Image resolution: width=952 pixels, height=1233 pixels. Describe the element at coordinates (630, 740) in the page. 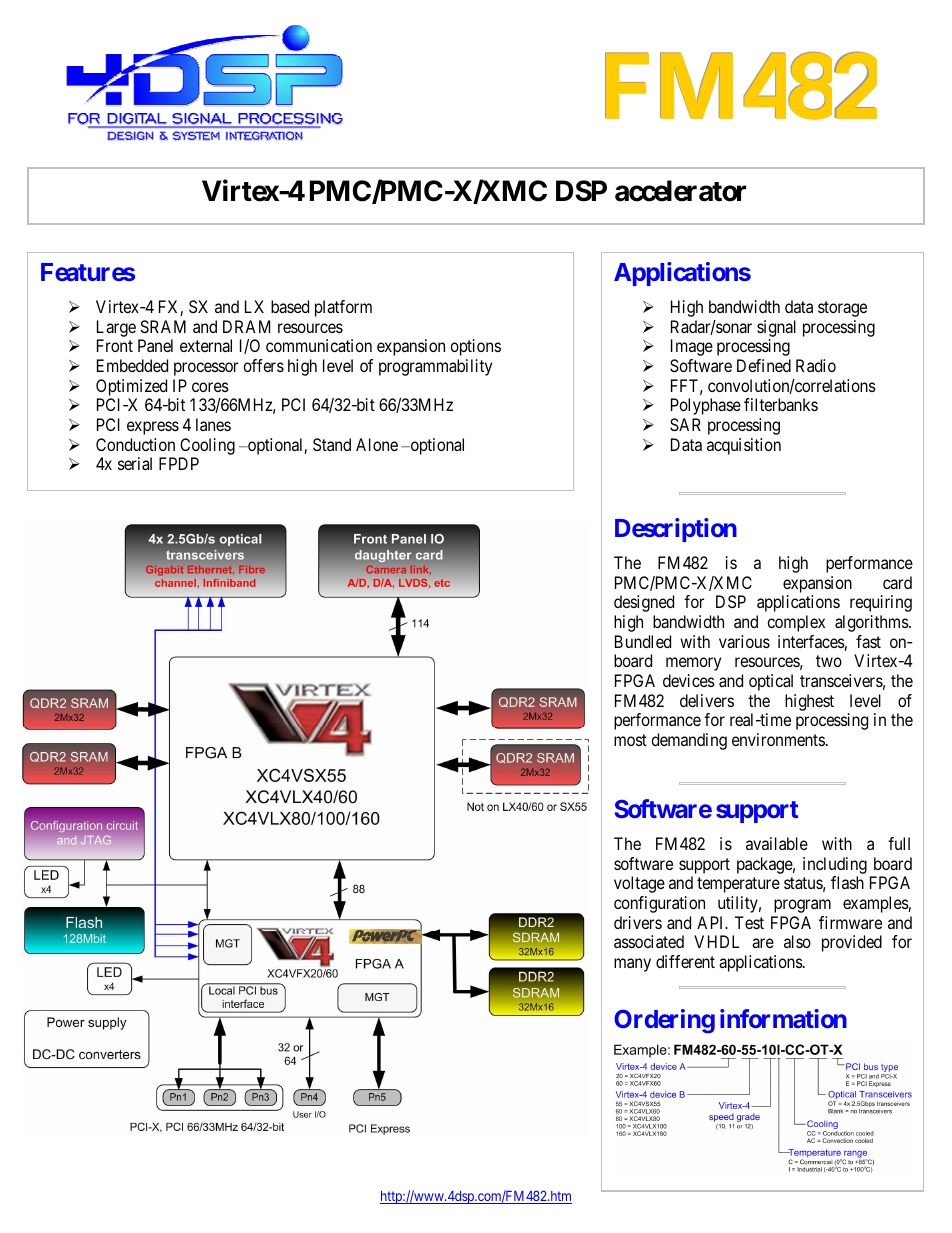

I see `most` at that location.
